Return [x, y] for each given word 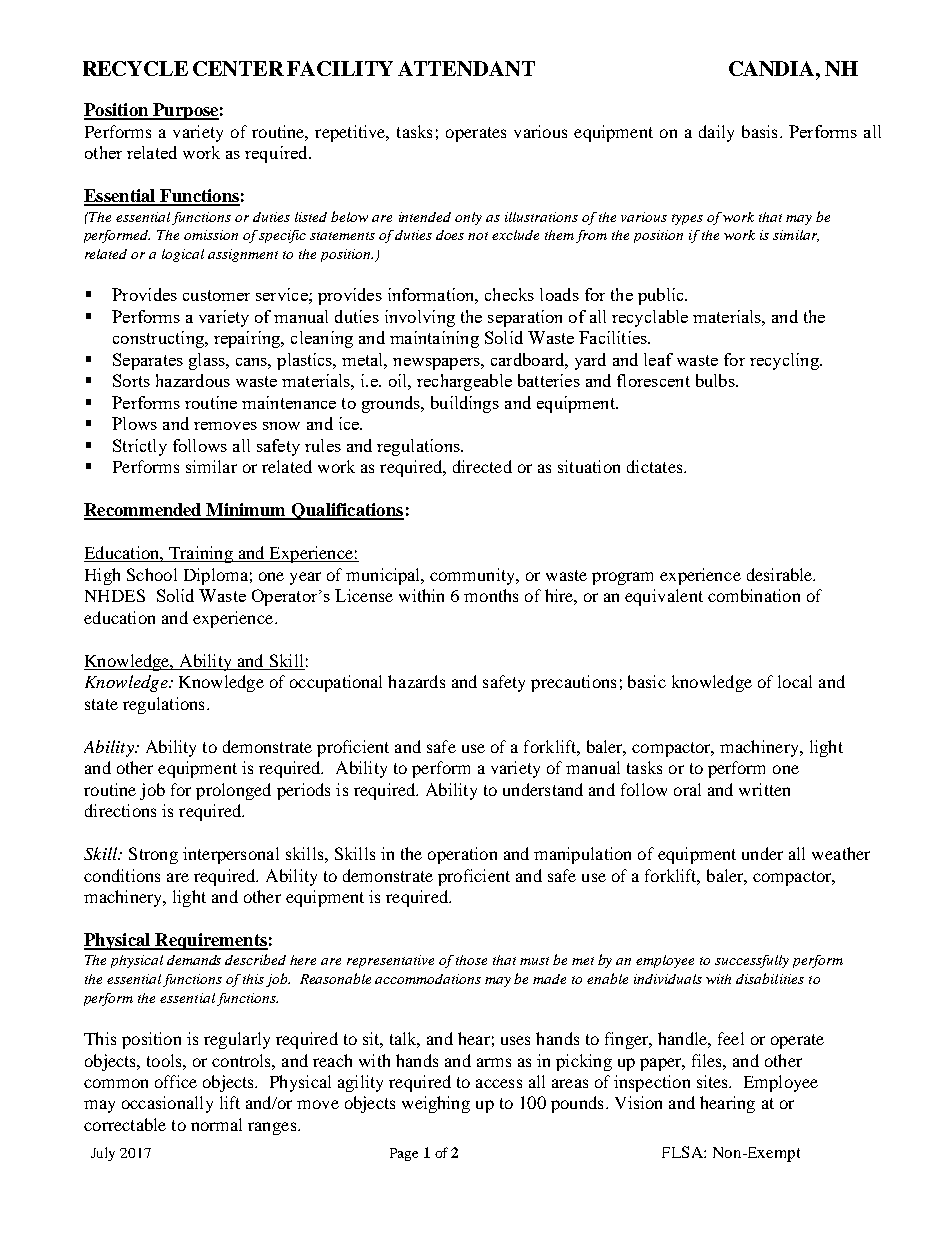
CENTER [238, 68]
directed [482, 466]
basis [759, 131]
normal [216, 1124]
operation [462, 855]
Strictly [140, 447]
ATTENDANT [466, 68]
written [764, 789]
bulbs [716, 380]
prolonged [233, 791]
